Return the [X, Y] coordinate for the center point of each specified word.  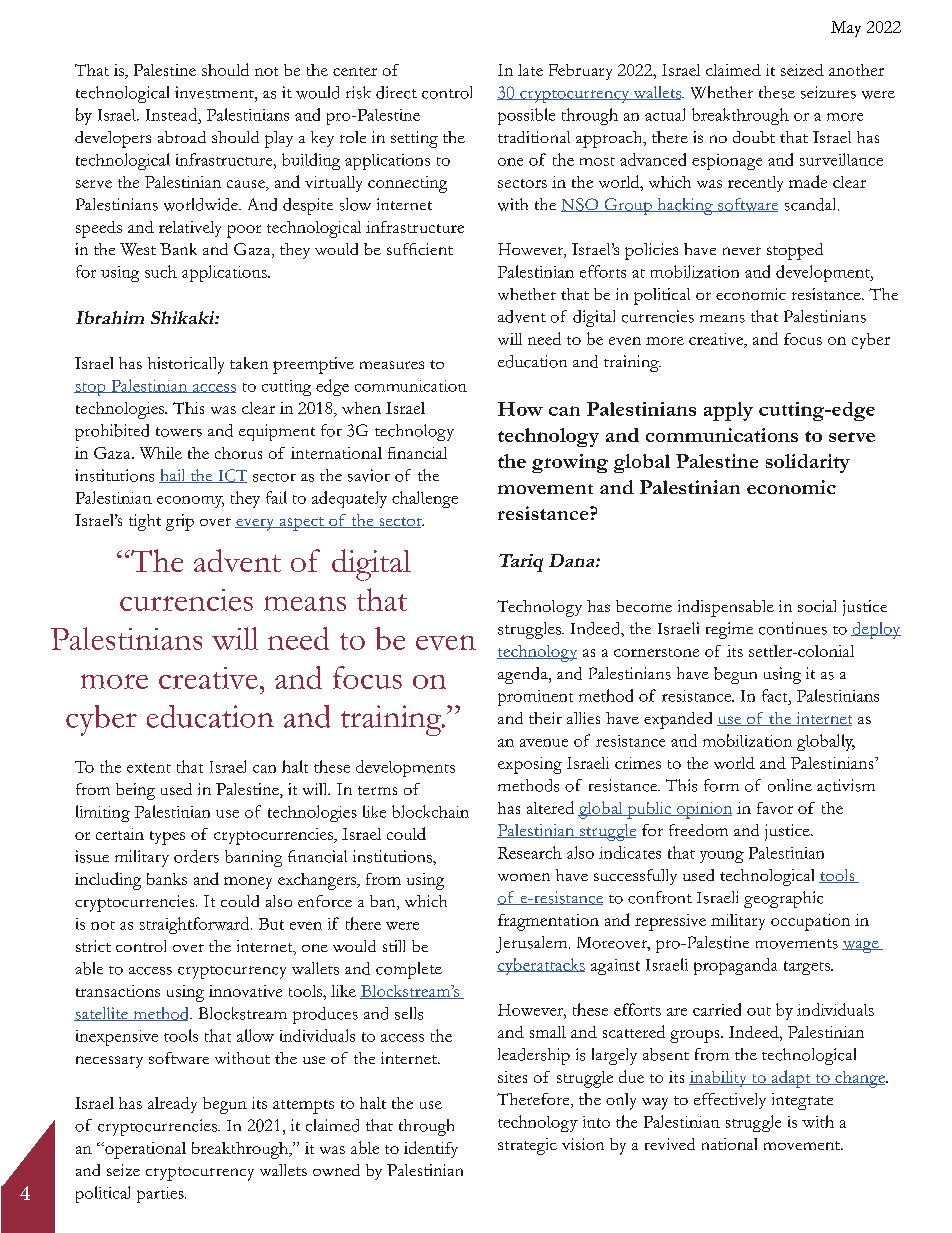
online [790, 785]
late [530, 70]
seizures [828, 92]
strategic [527, 1146]
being [135, 791]
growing [570, 463]
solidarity [808, 463]
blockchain [430, 811]
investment [215, 92]
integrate [802, 1101]
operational [144, 1150]
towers [179, 432]
